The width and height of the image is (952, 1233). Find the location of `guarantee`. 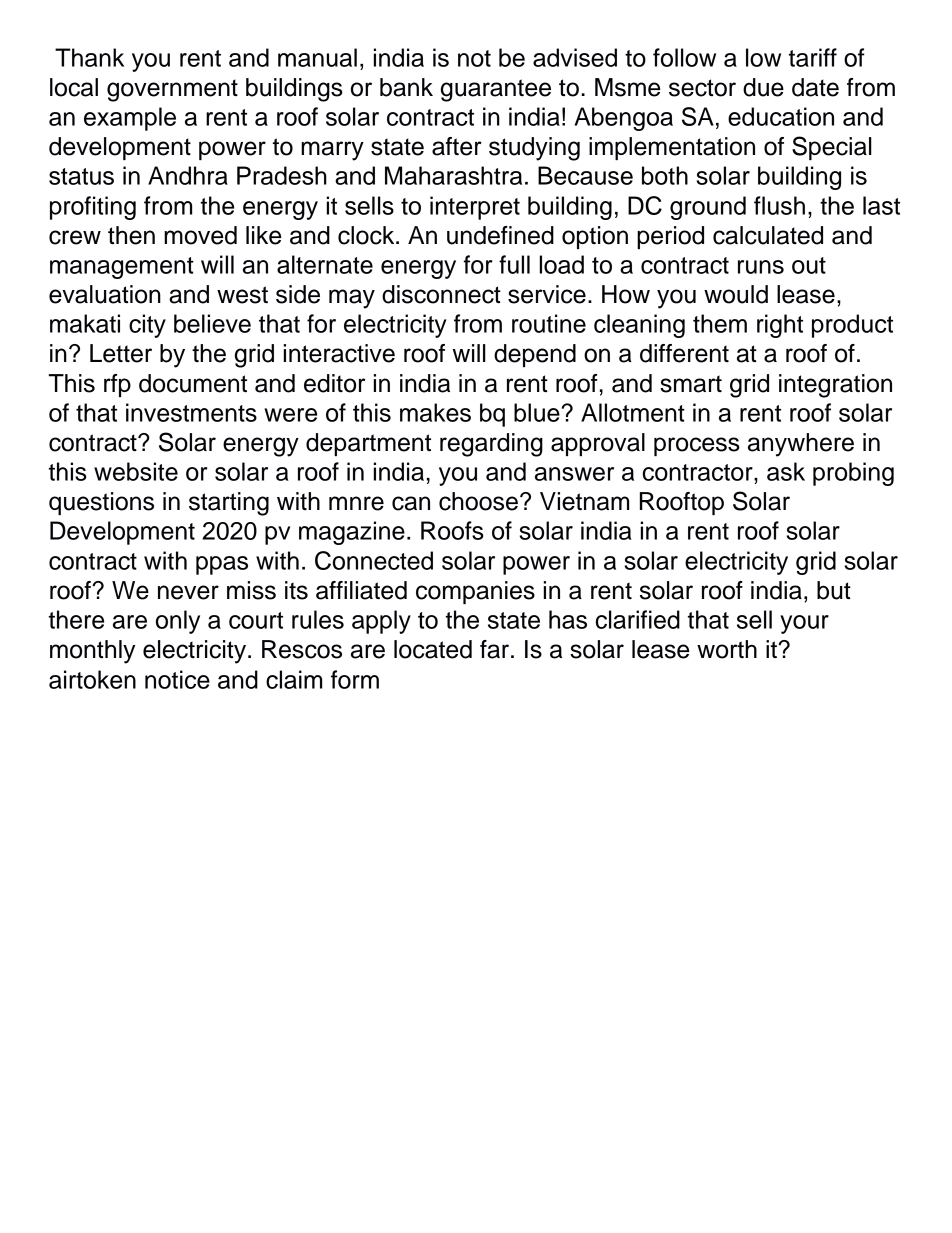

guarantee is located at coordinates (496, 90).
